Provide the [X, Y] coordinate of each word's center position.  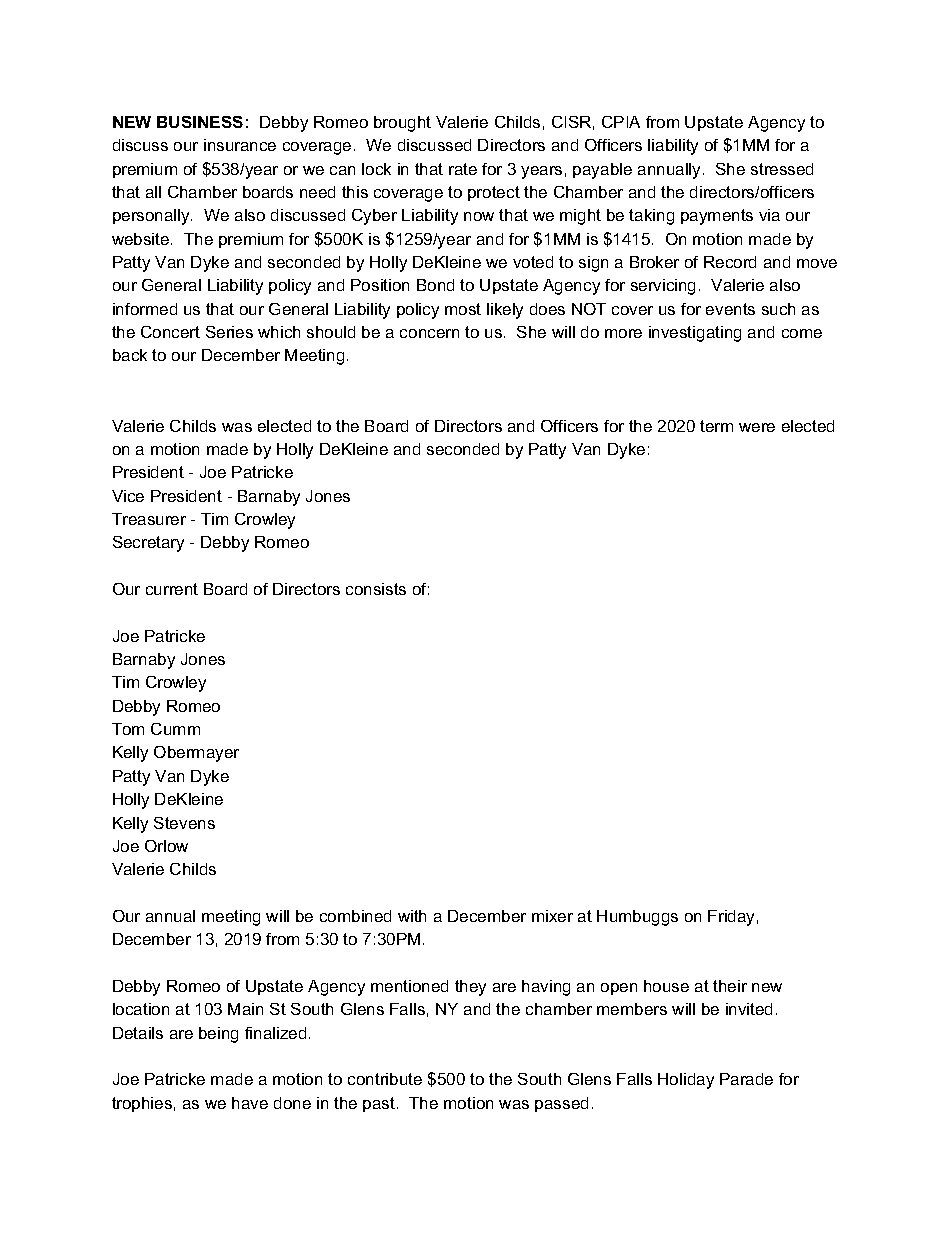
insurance [240, 145]
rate [463, 169]
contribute [385, 1079]
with [412, 916]
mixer [552, 916]
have [250, 1103]
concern [429, 333]
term [716, 426]
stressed [782, 169]
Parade [746, 1079]
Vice [128, 496]
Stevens [184, 823]
